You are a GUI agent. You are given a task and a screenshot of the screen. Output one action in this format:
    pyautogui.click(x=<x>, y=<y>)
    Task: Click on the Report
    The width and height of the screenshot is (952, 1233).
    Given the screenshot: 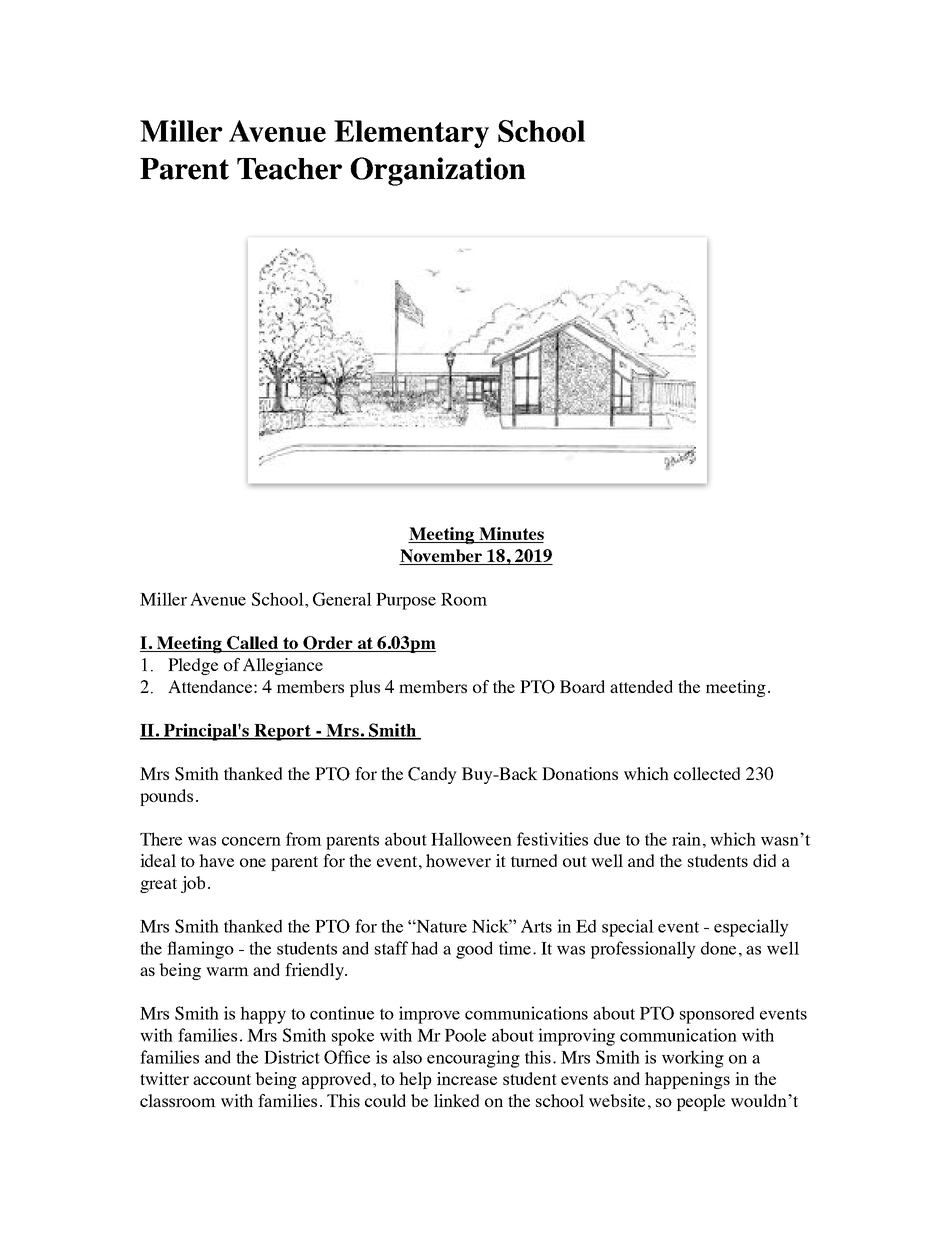 What is the action you would take?
    pyautogui.click(x=282, y=732)
